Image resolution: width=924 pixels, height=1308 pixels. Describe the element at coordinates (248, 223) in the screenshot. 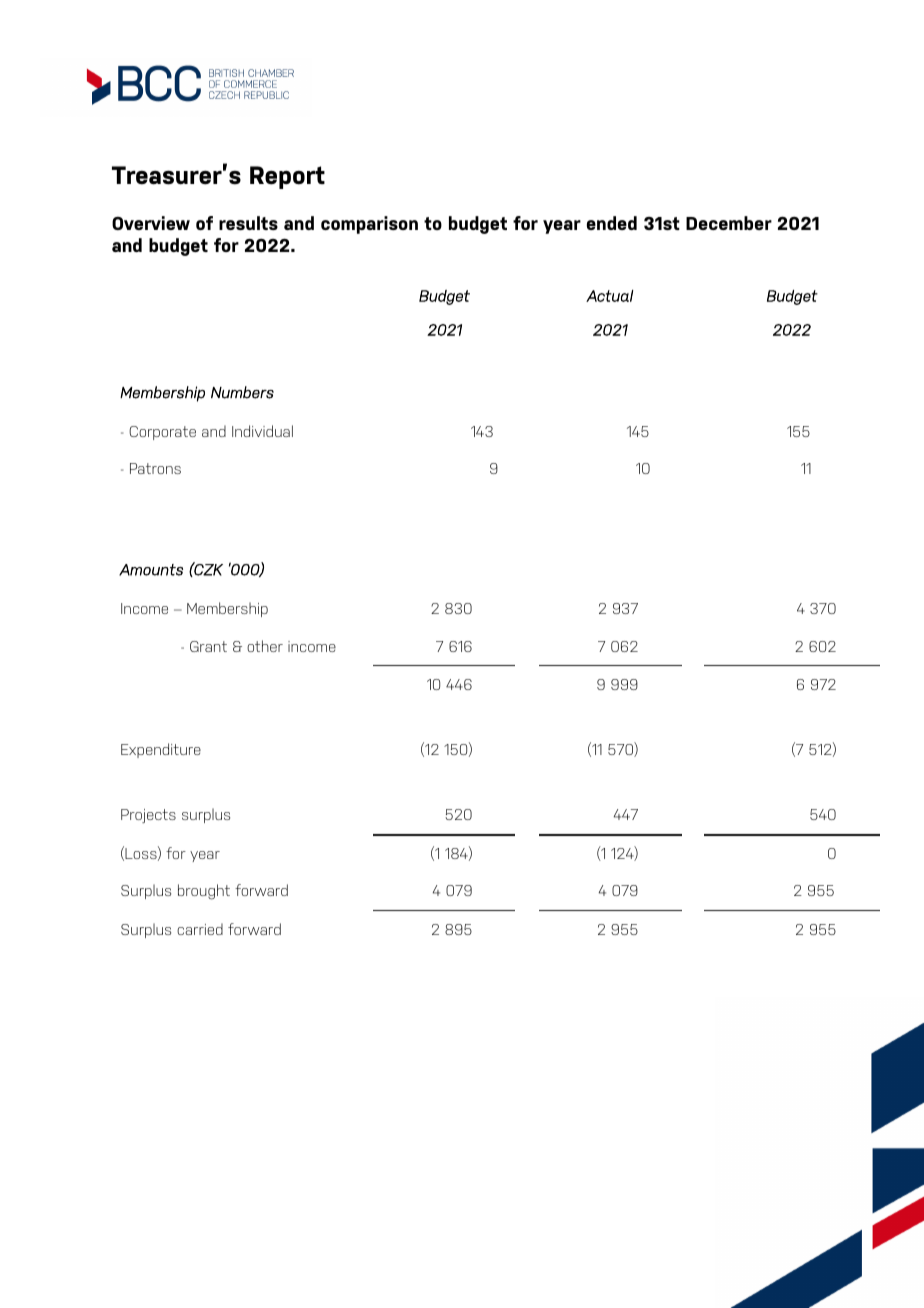

I see `results` at that location.
